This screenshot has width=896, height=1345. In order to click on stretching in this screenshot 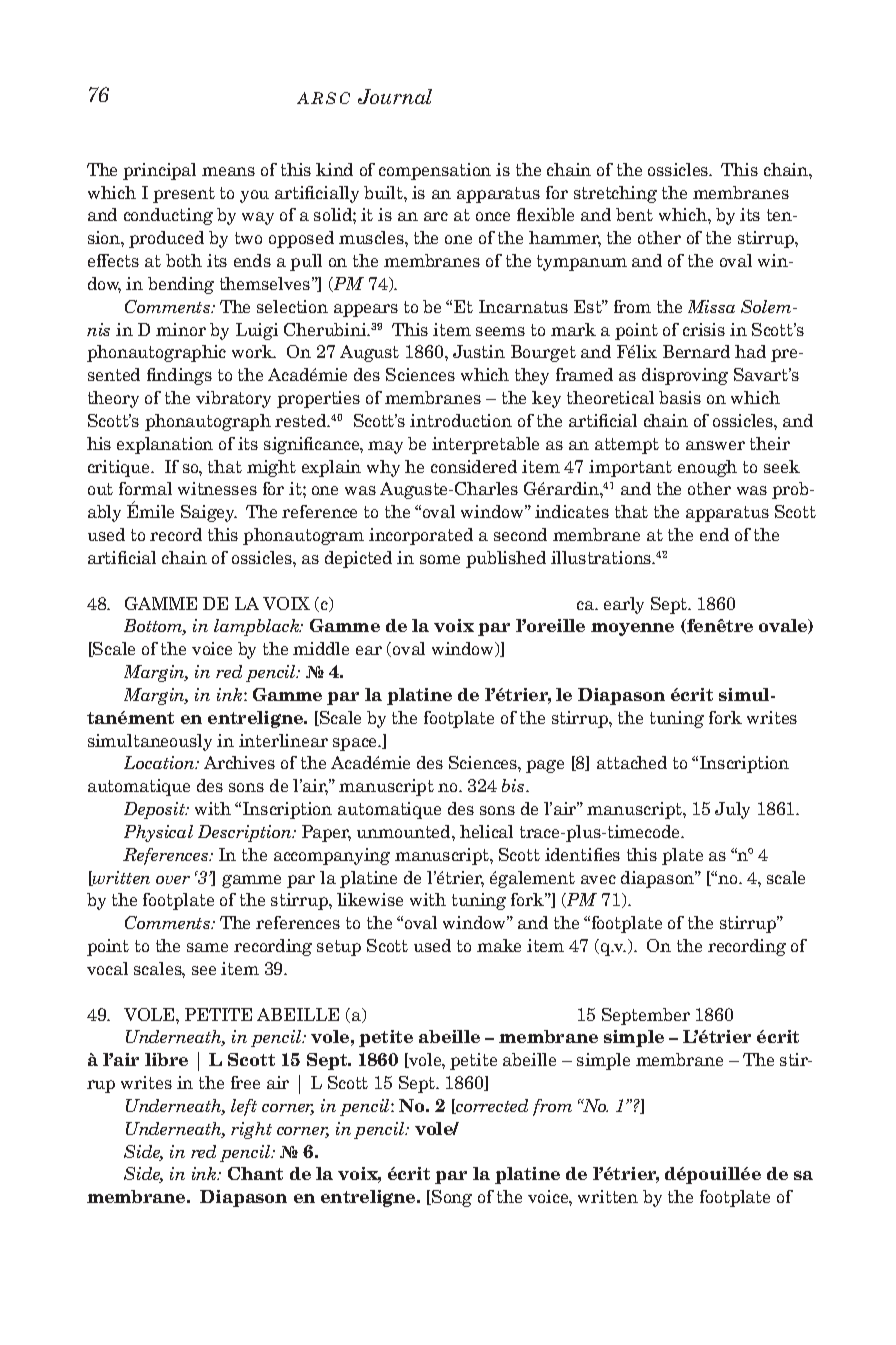, I will do `click(615, 194)`.
